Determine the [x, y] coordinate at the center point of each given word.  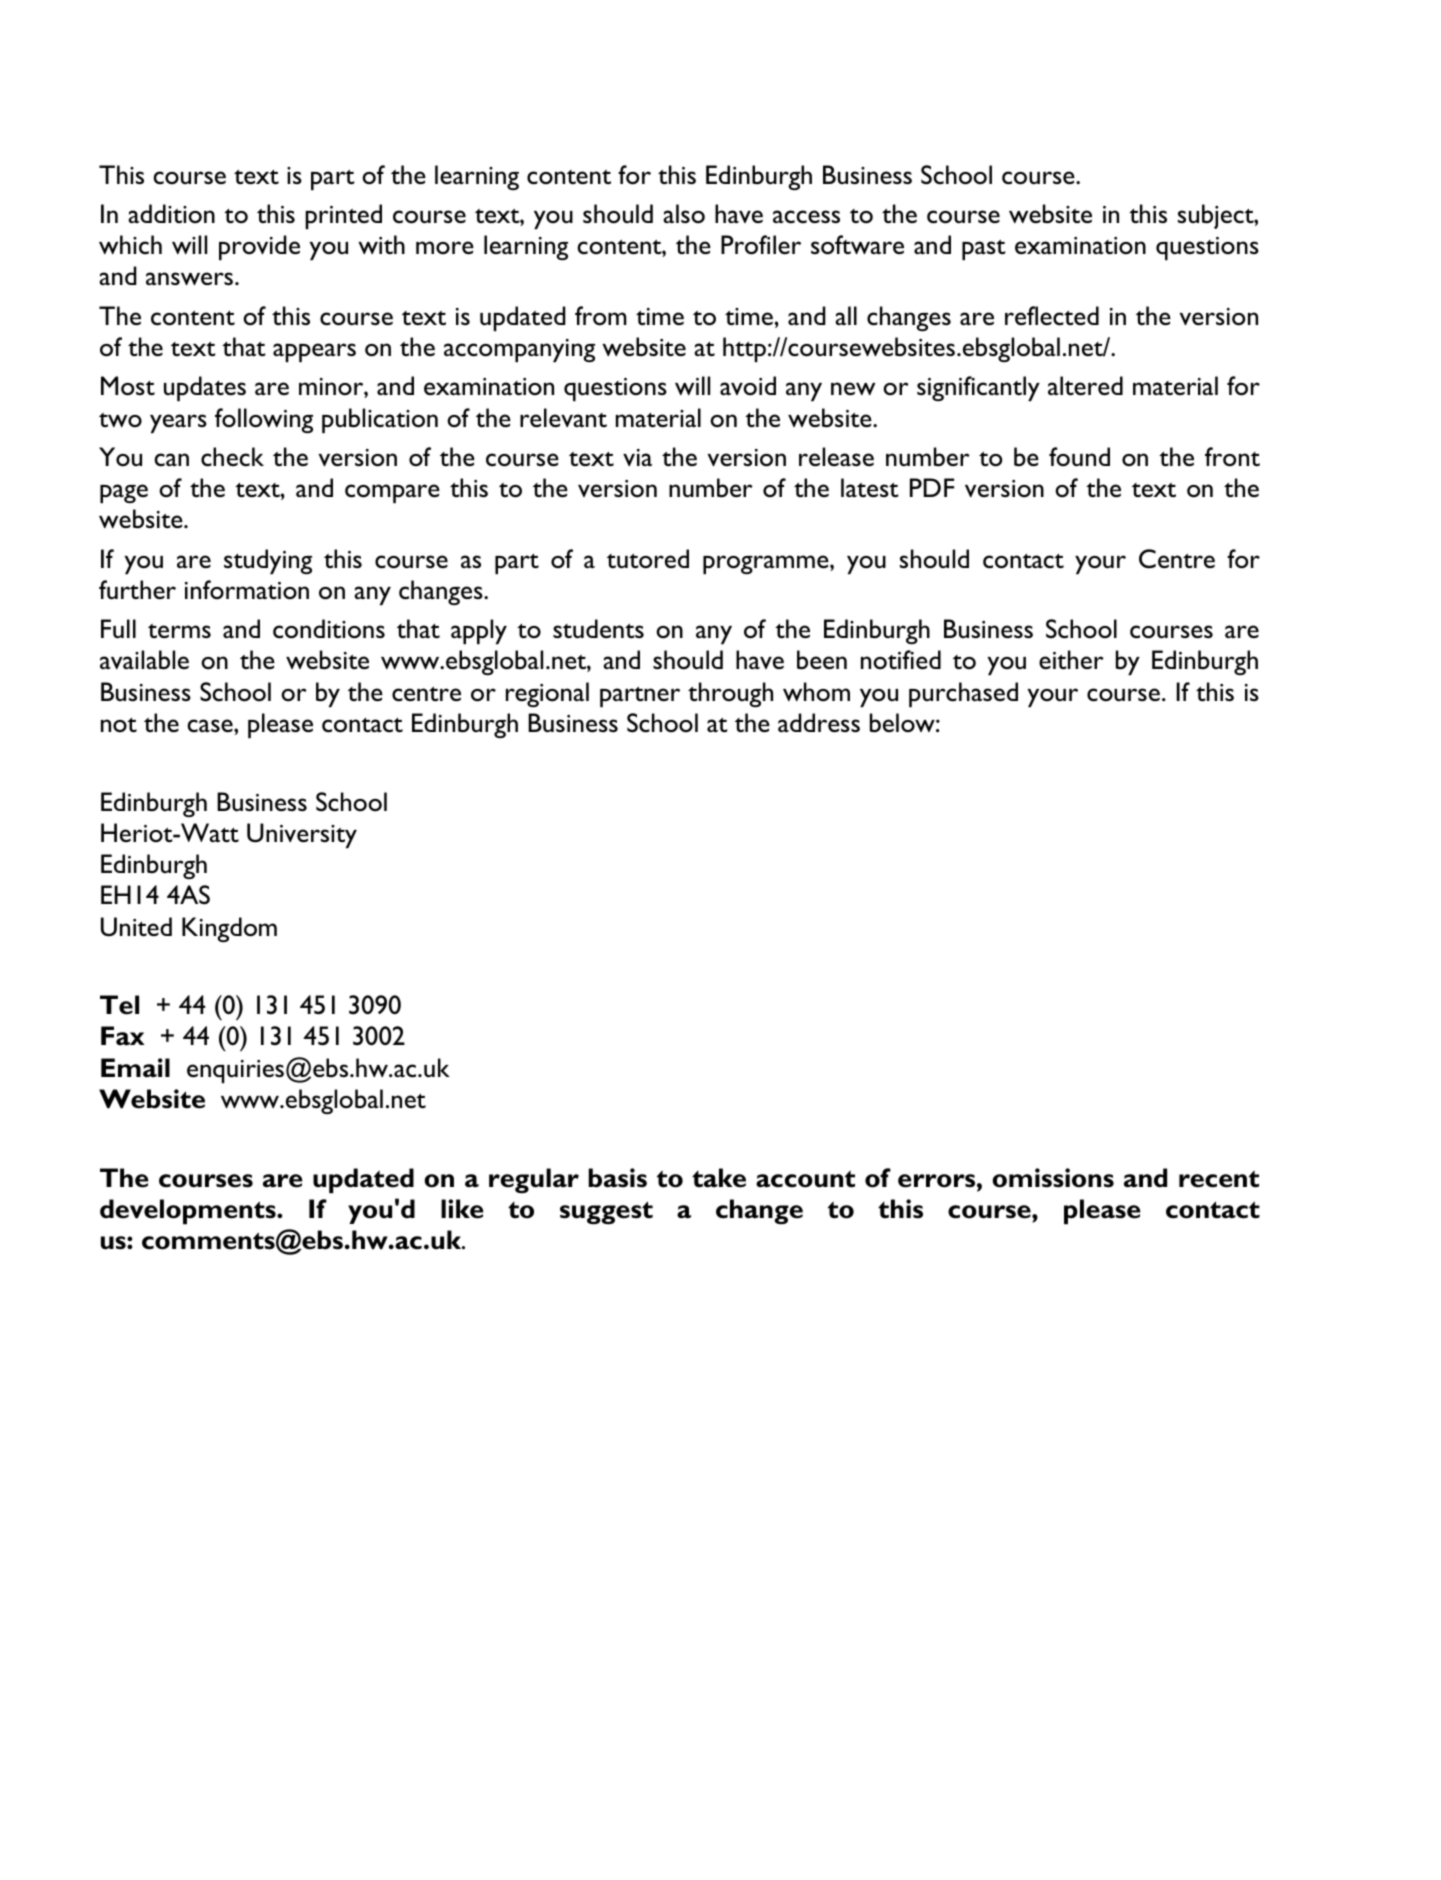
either [1071, 659]
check [232, 457]
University [302, 835]
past [984, 249]
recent [1219, 1179]
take [719, 1178]
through [730, 694]
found [1079, 456]
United [136, 927]
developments [189, 1212]
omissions [1053, 1178]
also [684, 213]
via [637, 457]
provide [259, 247]
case [211, 725]
